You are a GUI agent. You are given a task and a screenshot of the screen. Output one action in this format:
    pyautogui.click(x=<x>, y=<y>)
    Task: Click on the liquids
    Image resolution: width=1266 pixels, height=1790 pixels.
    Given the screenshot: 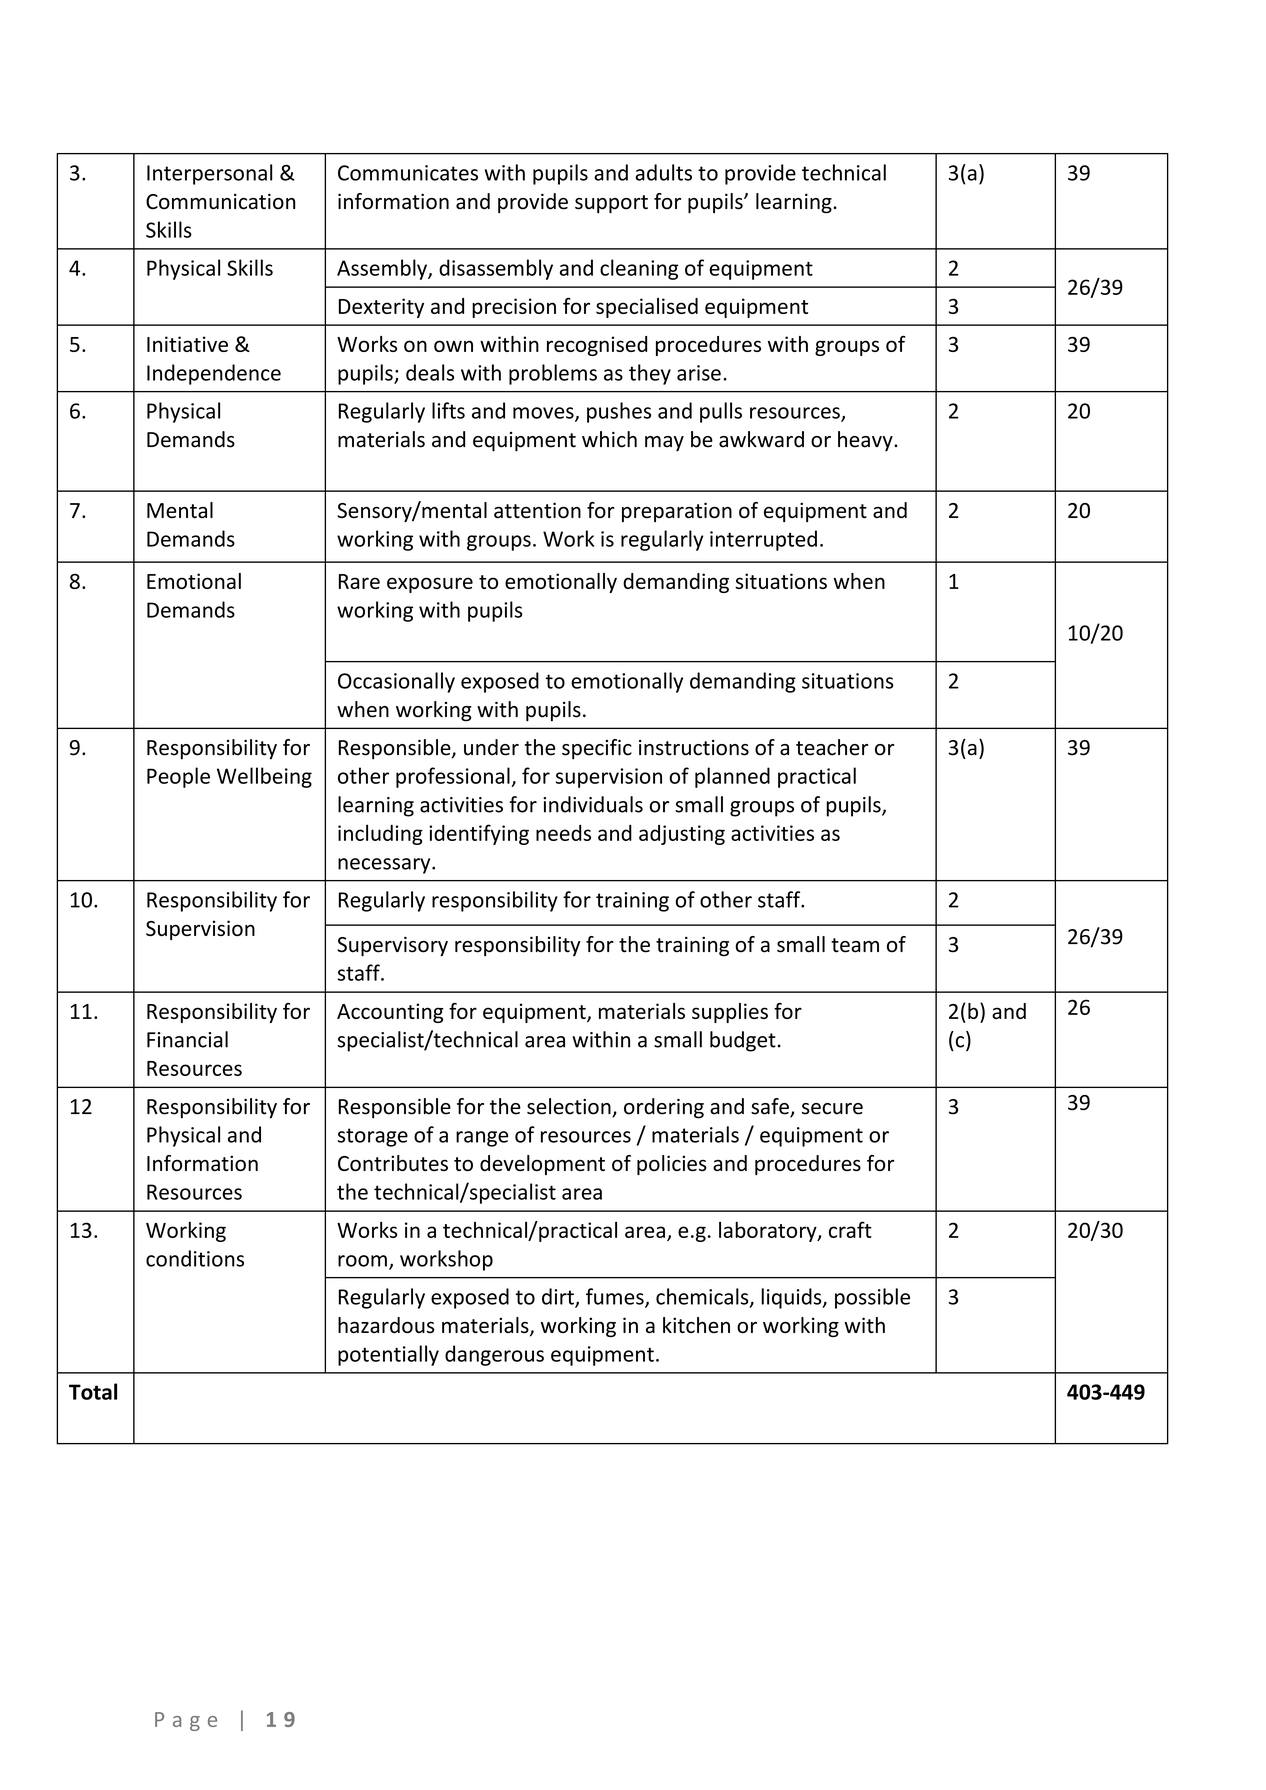 What is the action you would take?
    pyautogui.click(x=792, y=1298)
